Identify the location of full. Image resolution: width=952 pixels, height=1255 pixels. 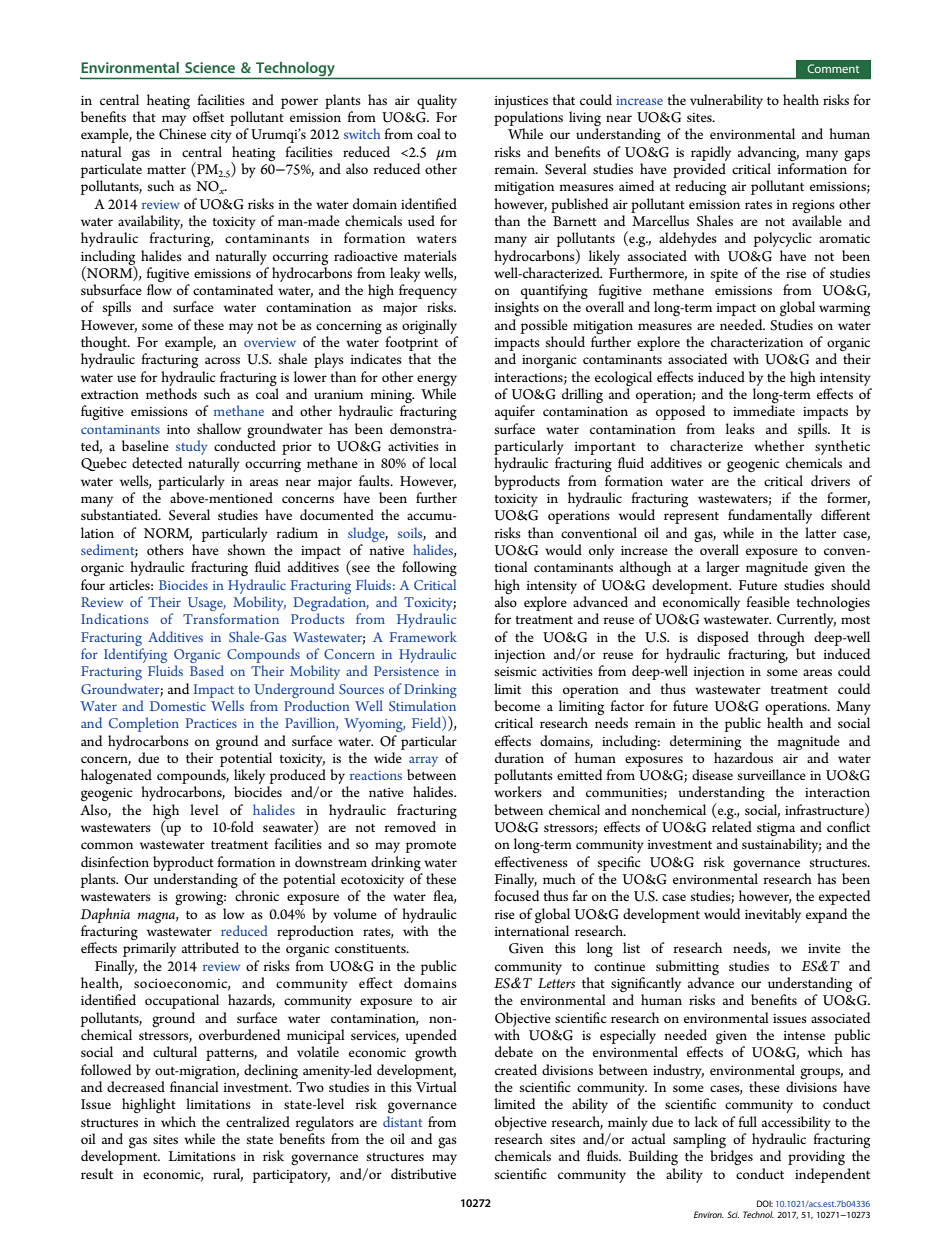
(747, 1121).
